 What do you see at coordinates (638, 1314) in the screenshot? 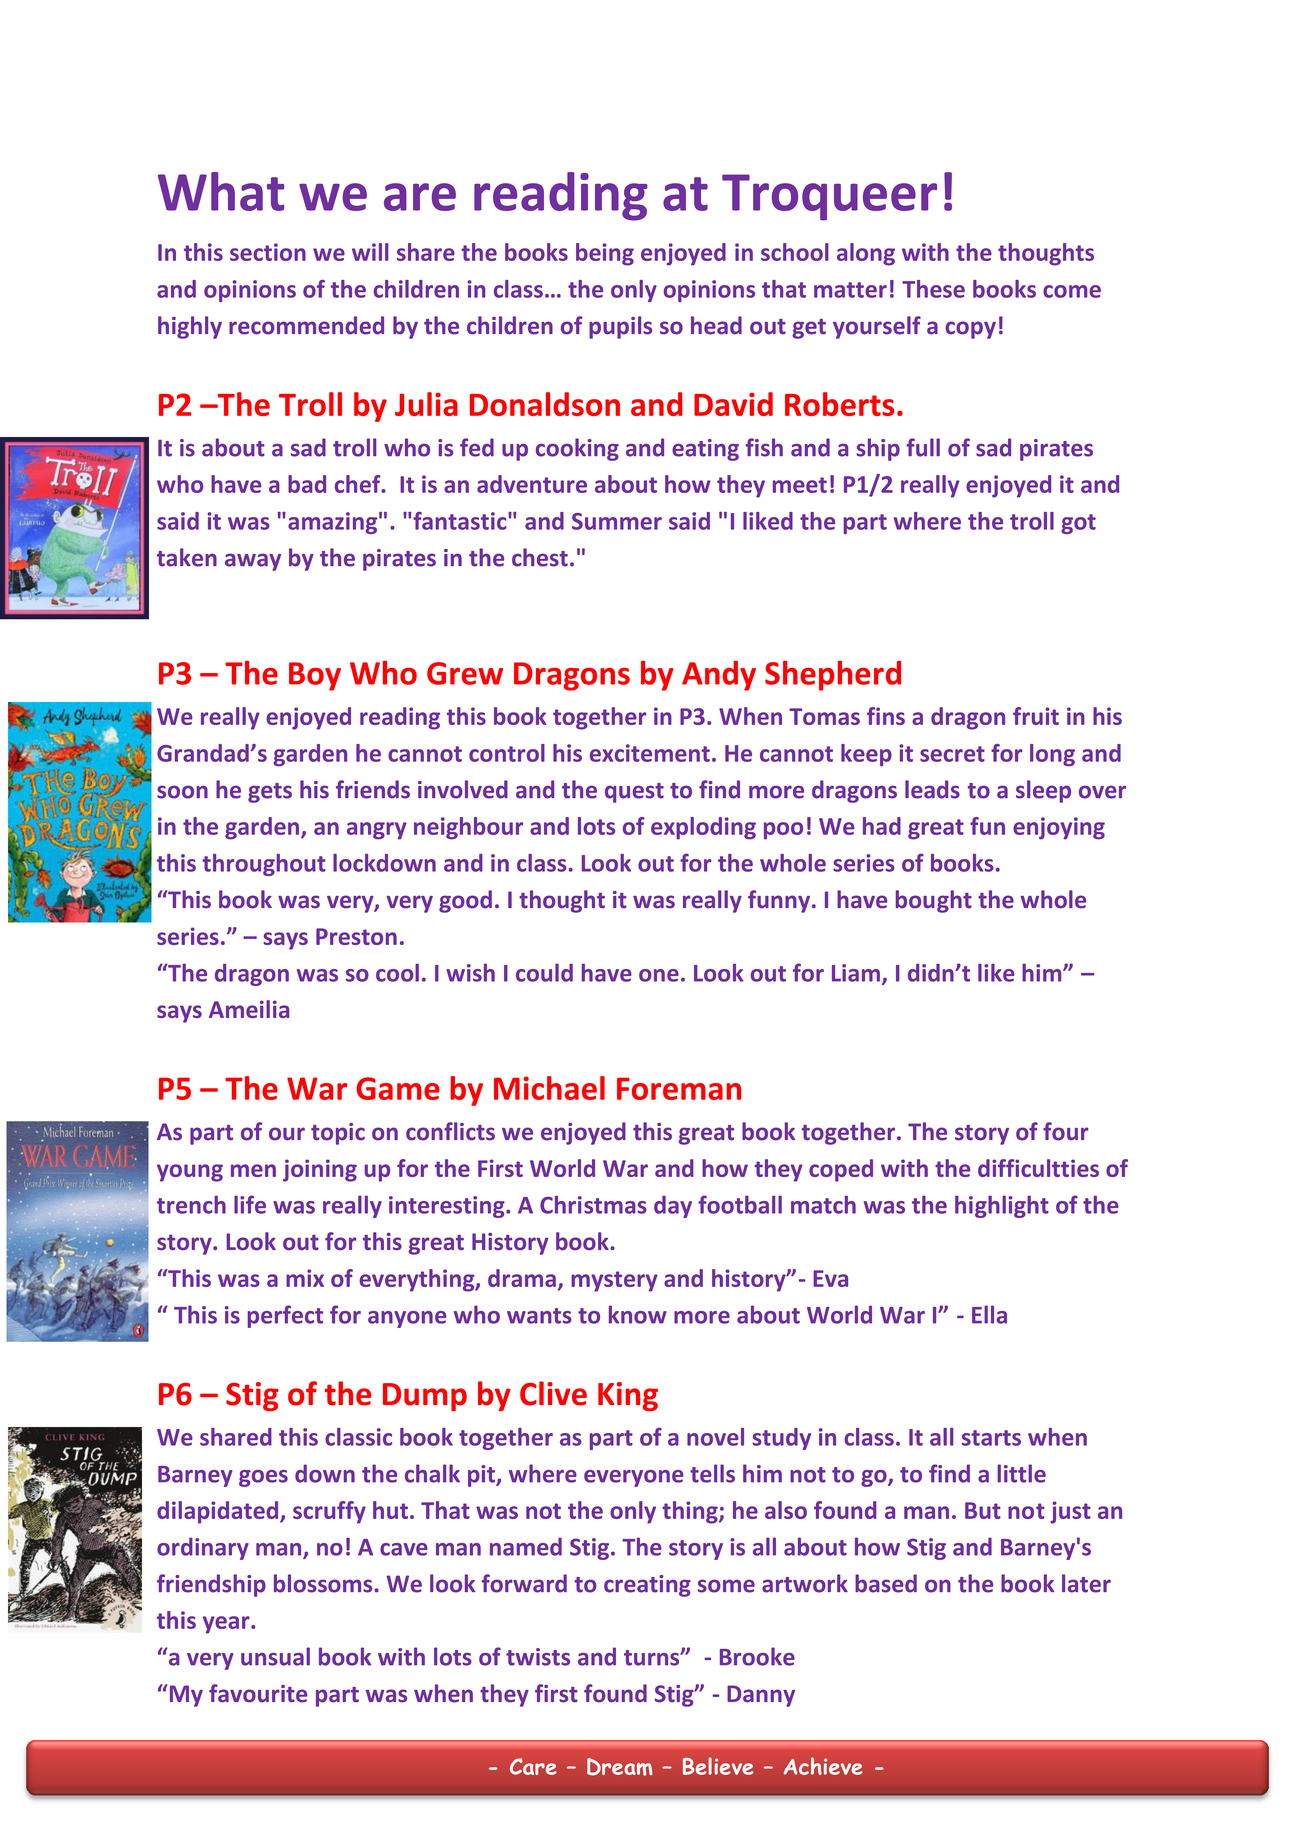
I see `know` at bounding box center [638, 1314].
